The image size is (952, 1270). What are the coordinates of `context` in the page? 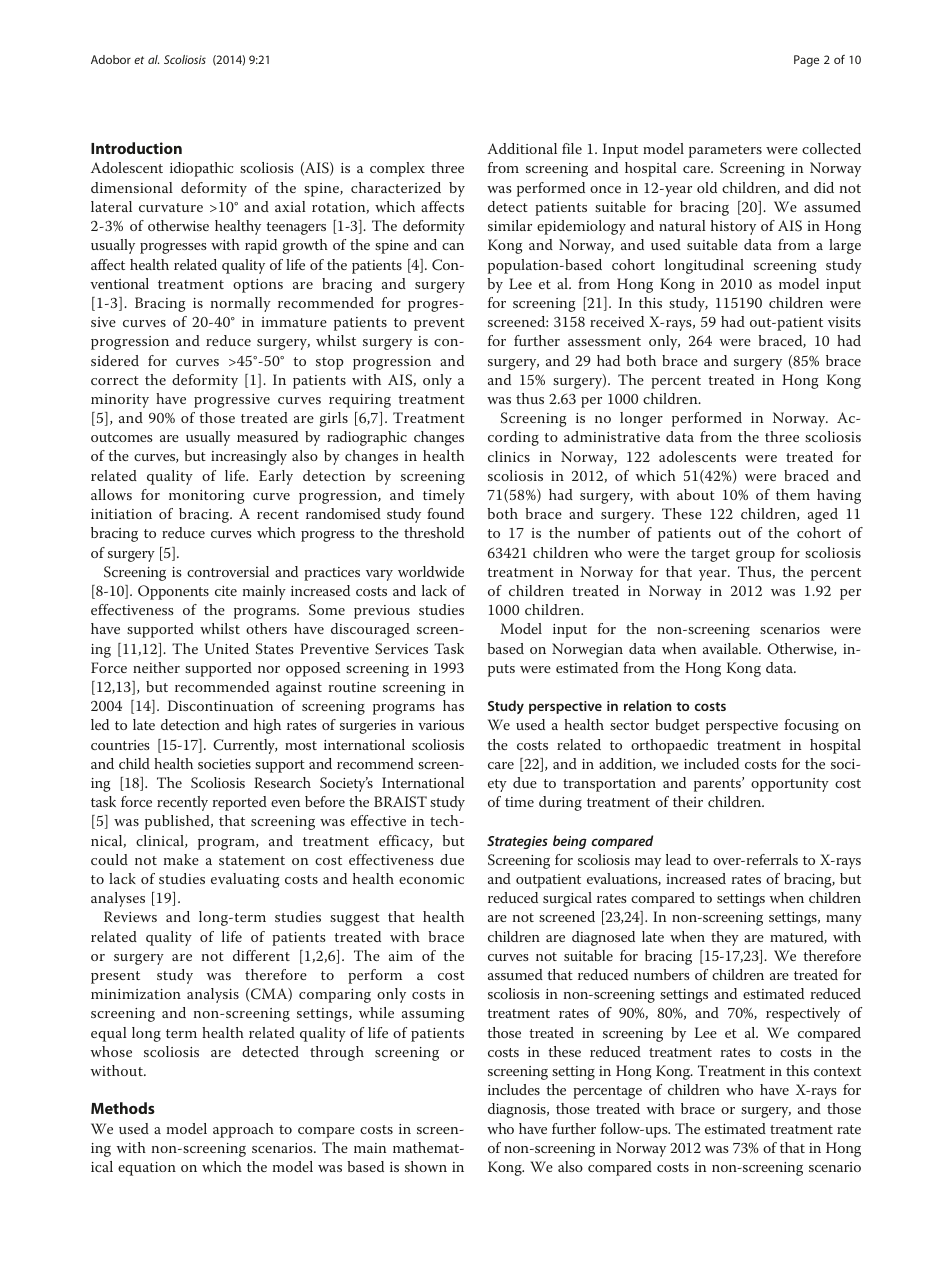 It's located at (837, 1071).
